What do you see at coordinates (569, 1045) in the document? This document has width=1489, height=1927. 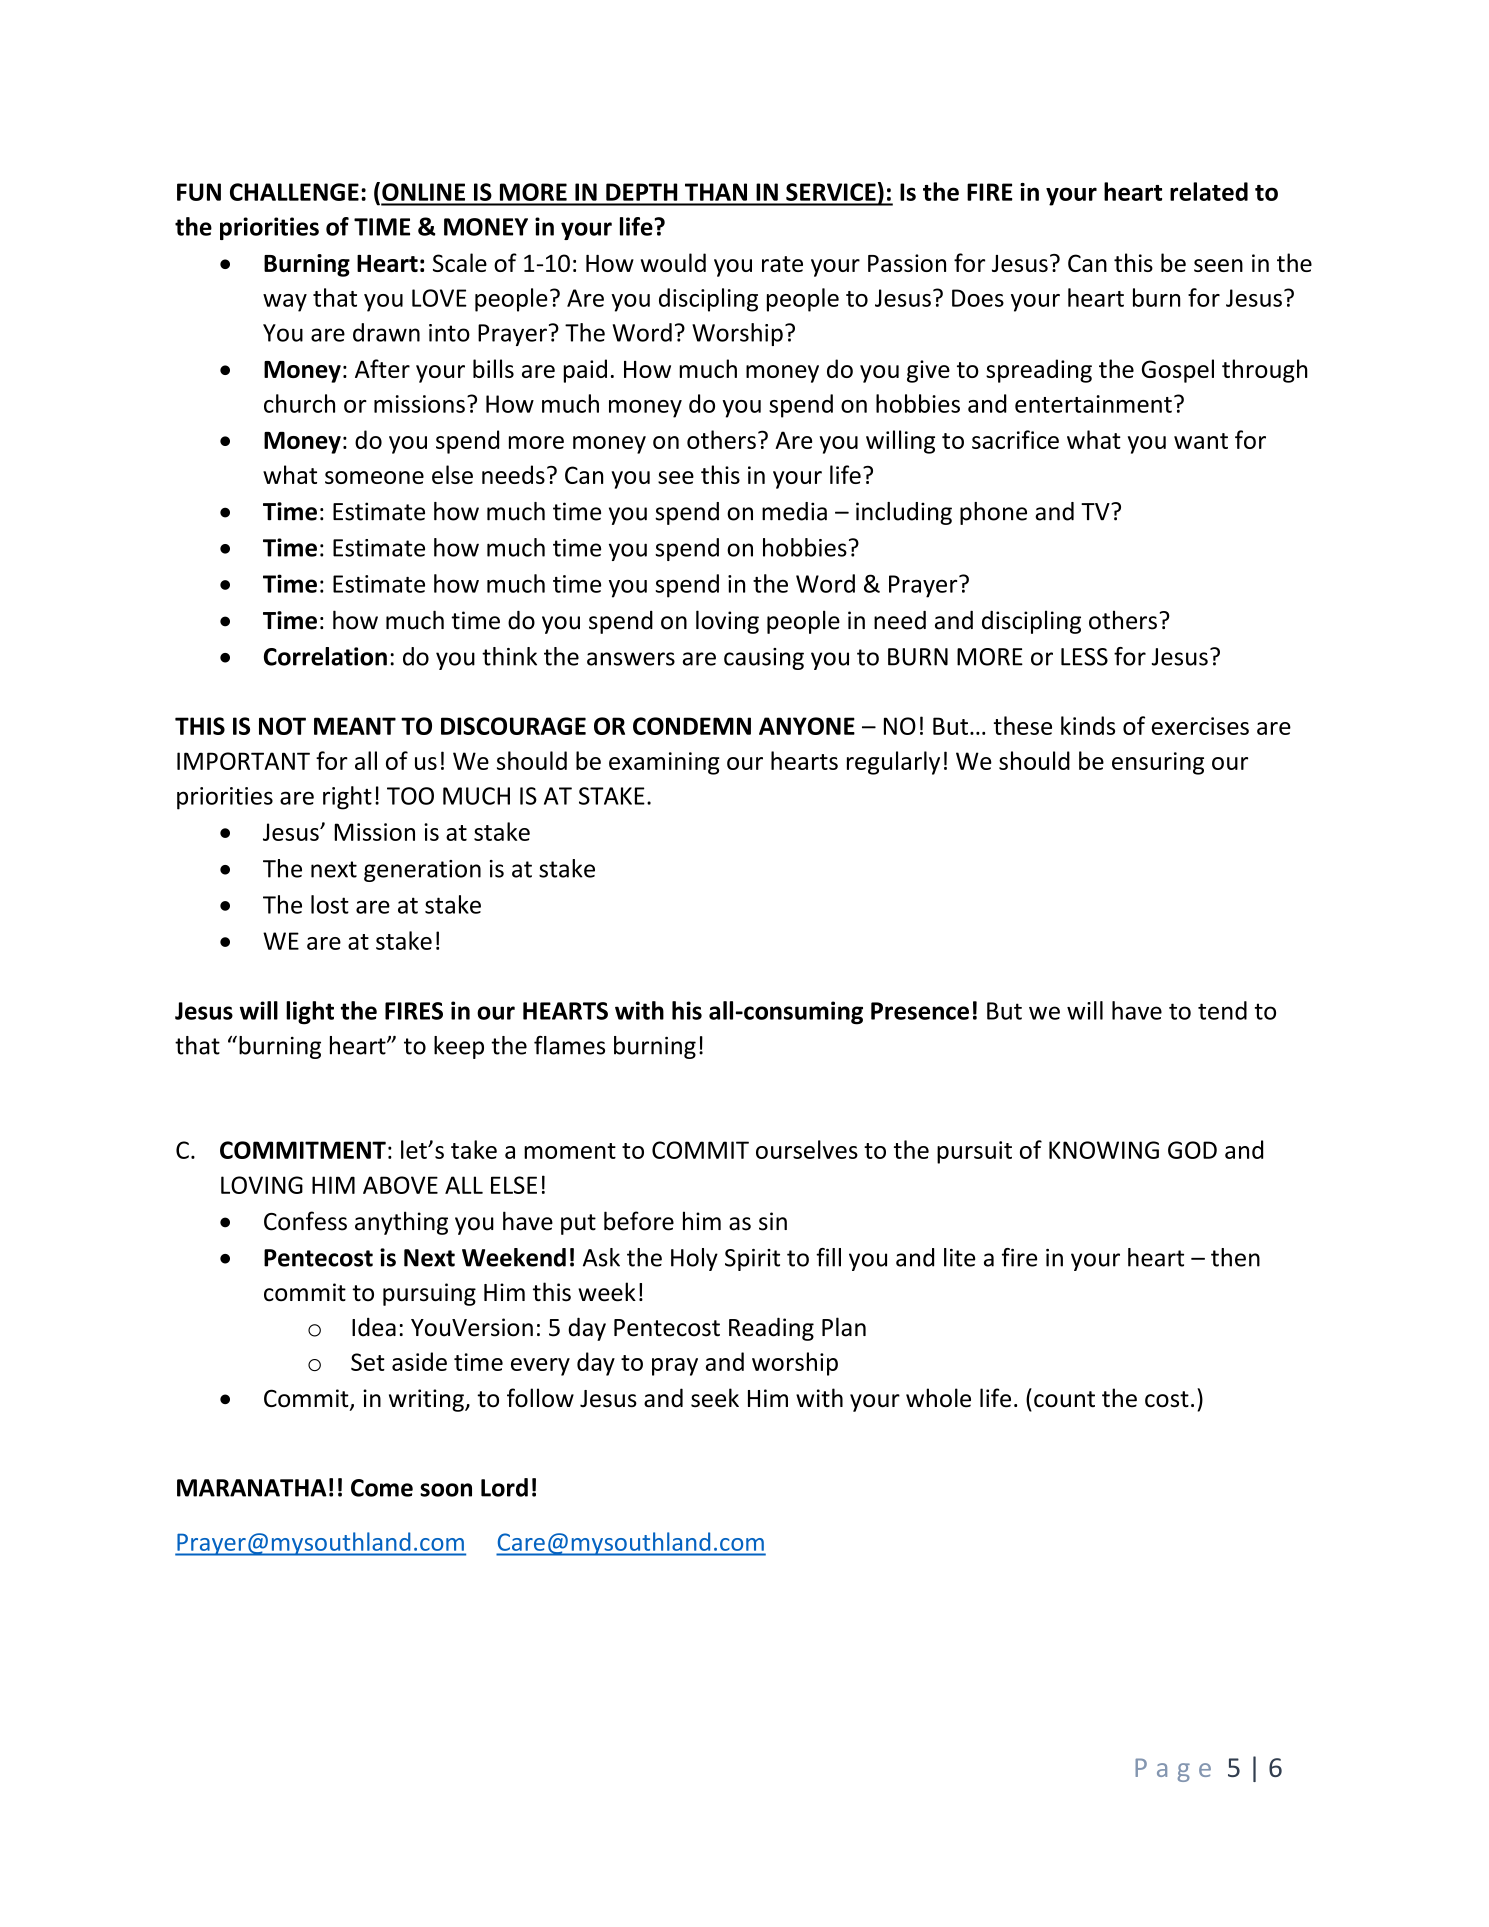 I see `flames` at bounding box center [569, 1045].
